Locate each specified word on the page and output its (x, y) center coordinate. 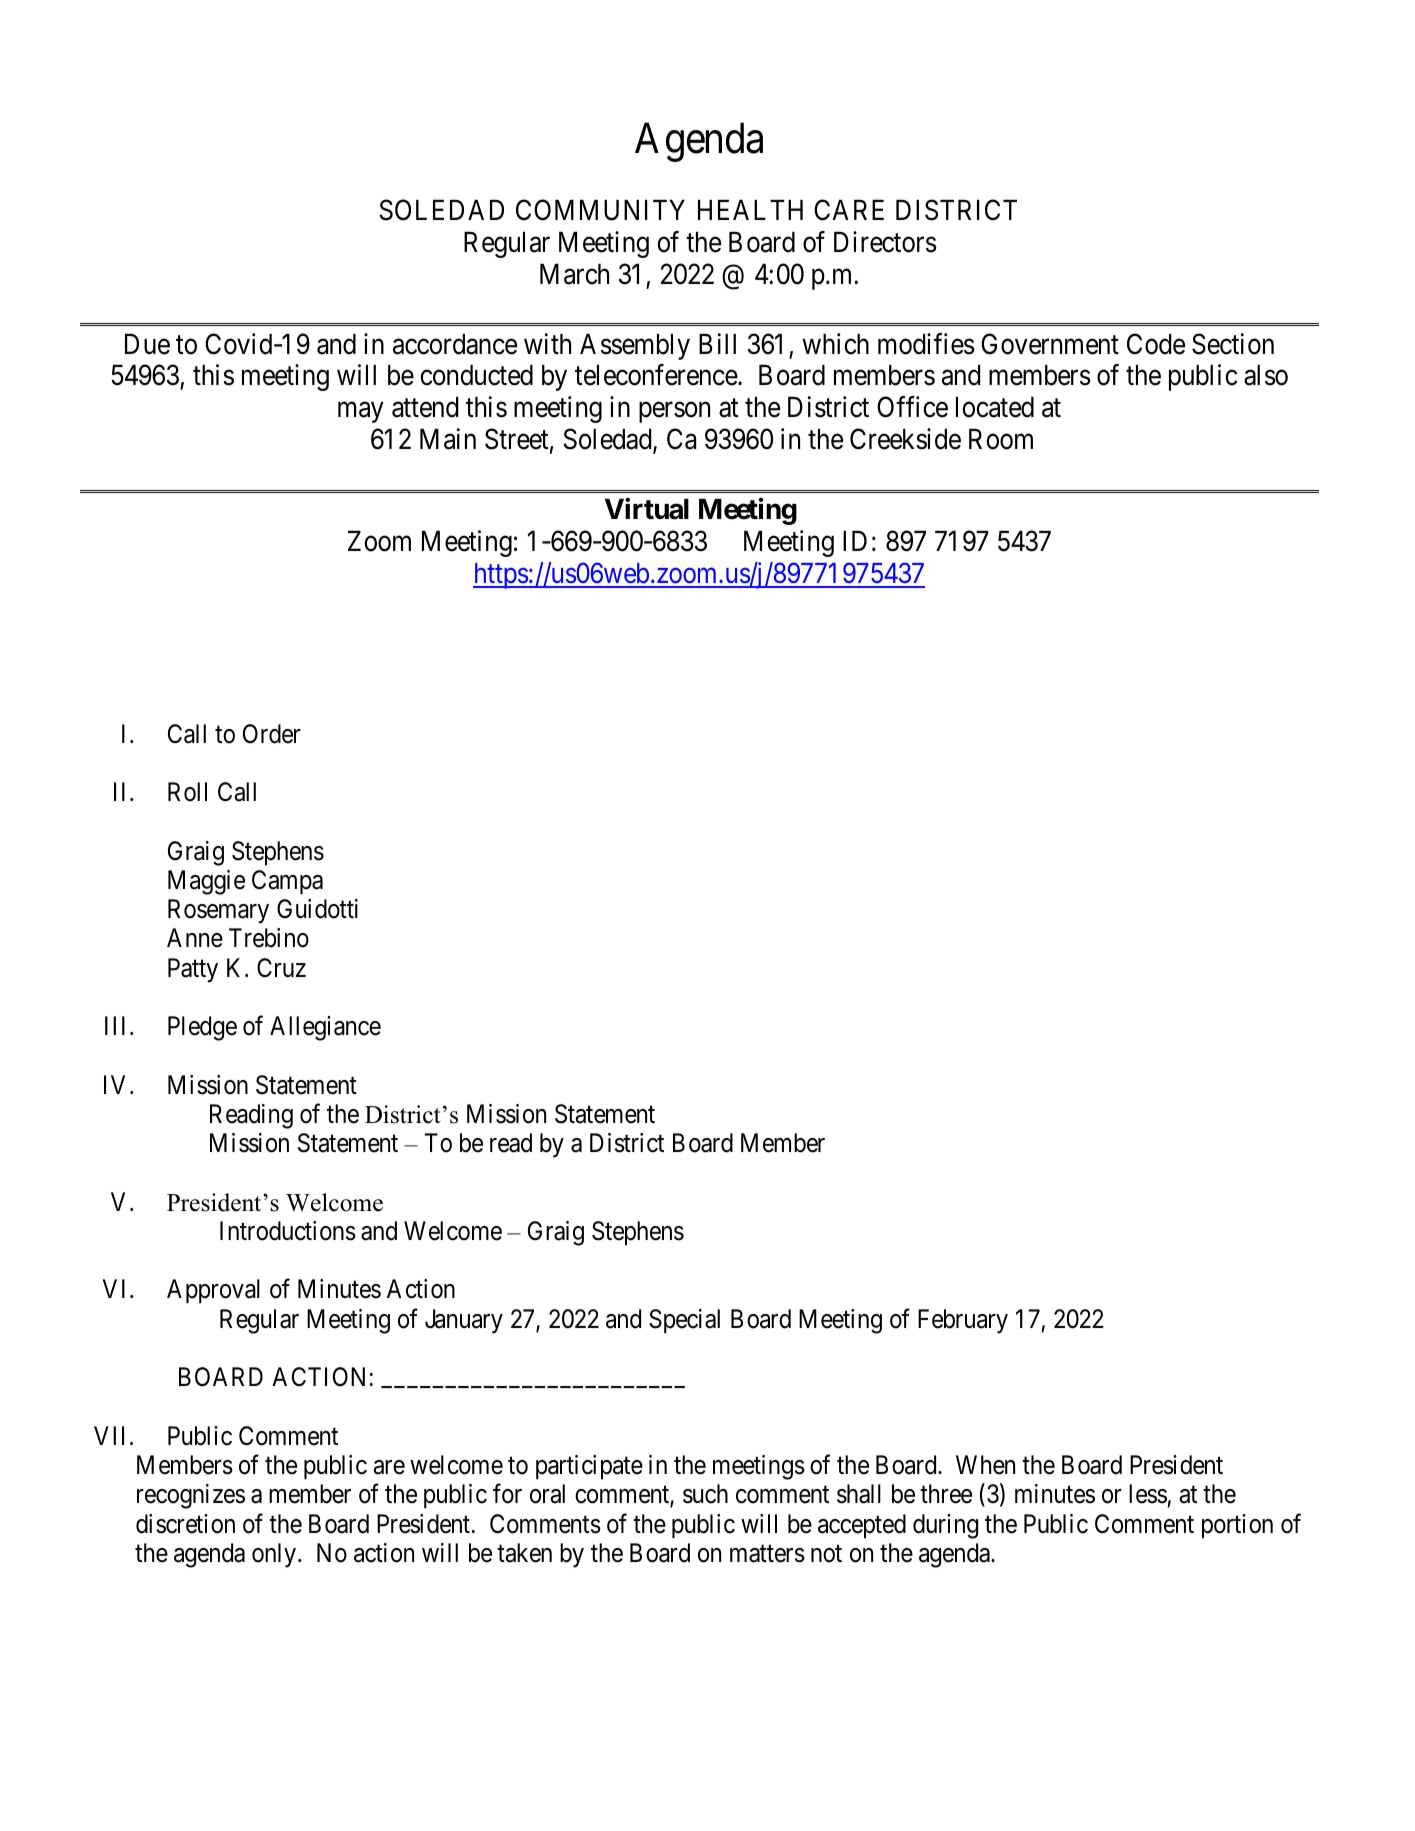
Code (1156, 344)
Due (147, 344)
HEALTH (750, 210)
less (1148, 1494)
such (705, 1494)
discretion (185, 1524)
